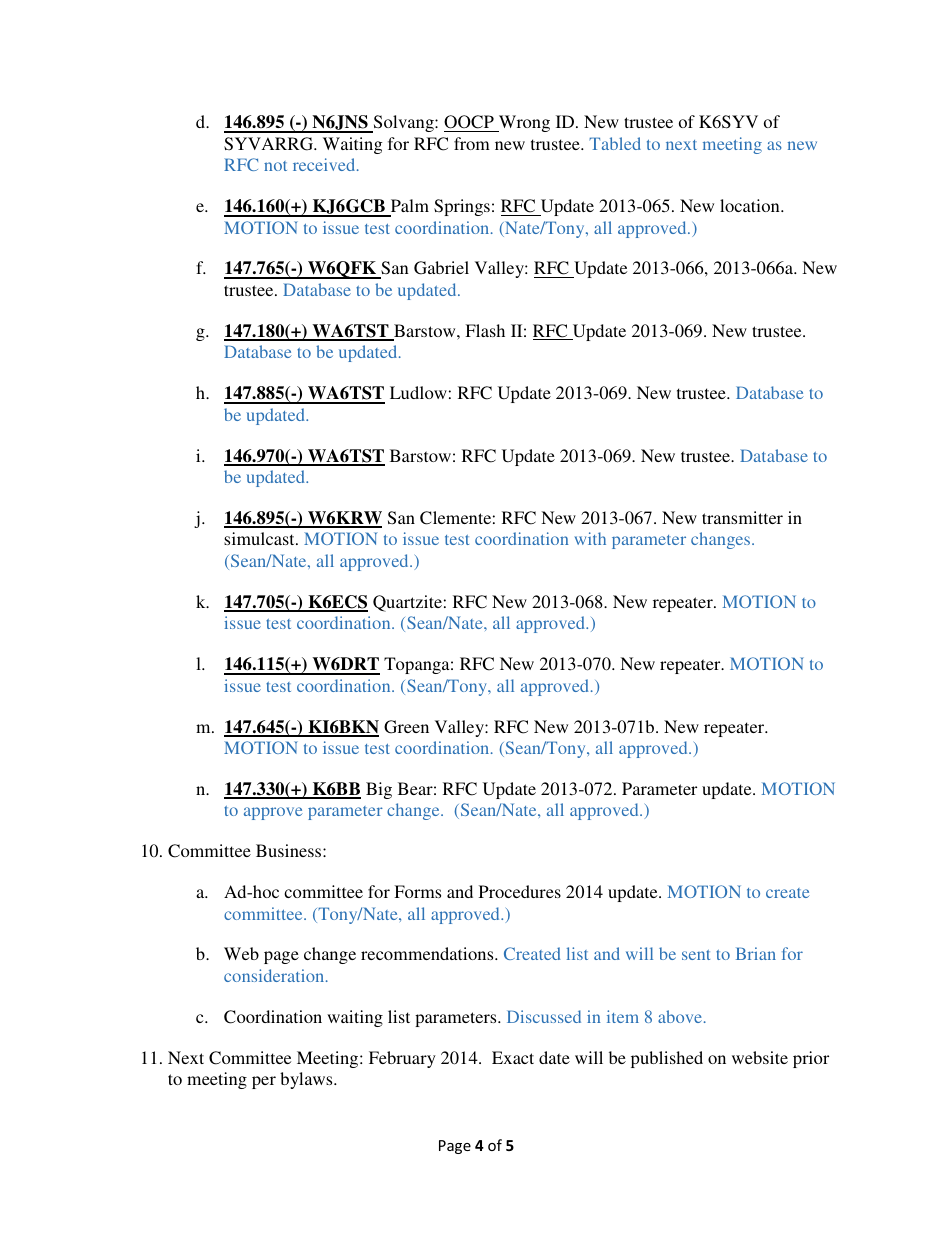  Describe the element at coordinates (590, 538) in the screenshot. I see `with` at that location.
